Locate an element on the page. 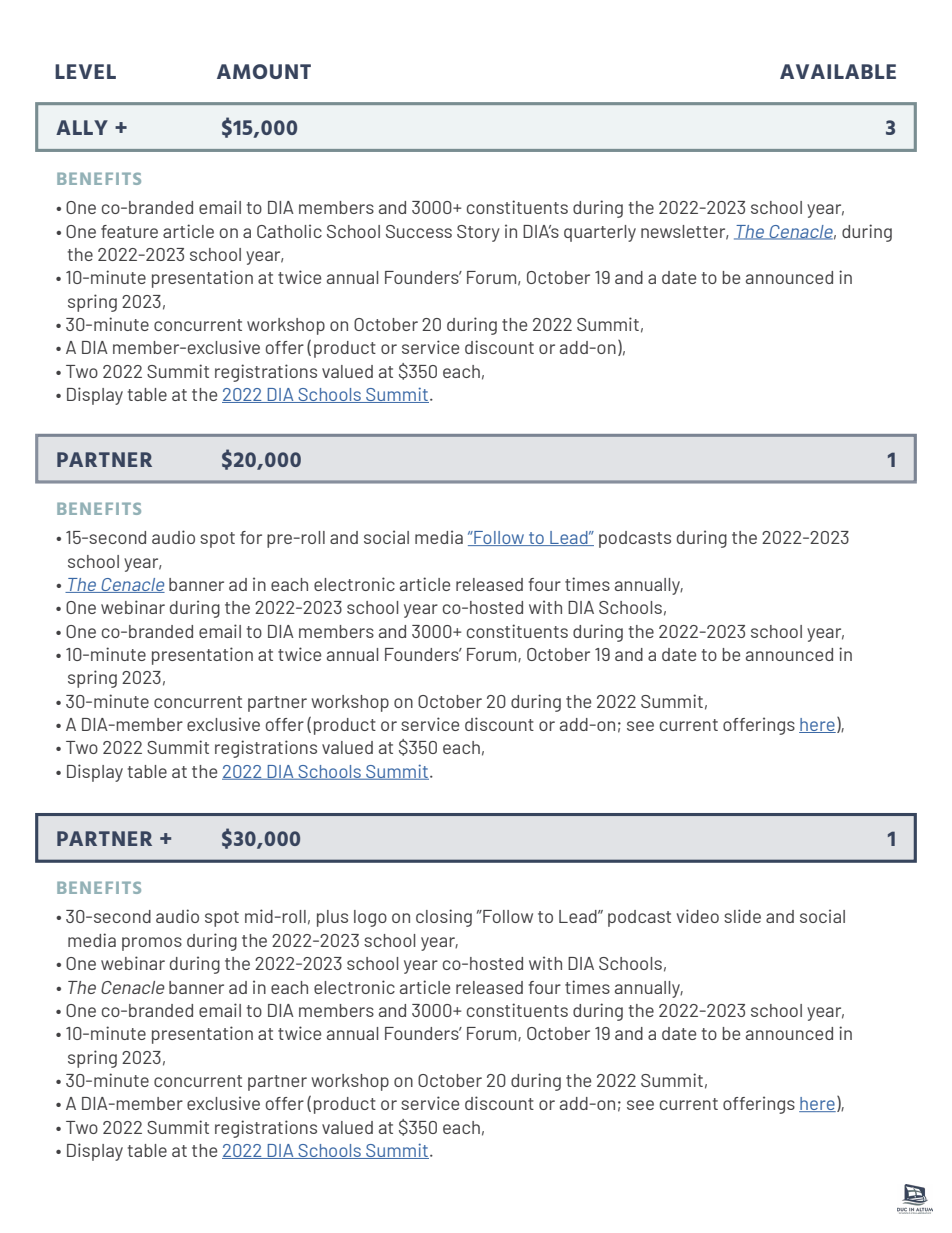  AVAILABLE is located at coordinates (838, 71).
